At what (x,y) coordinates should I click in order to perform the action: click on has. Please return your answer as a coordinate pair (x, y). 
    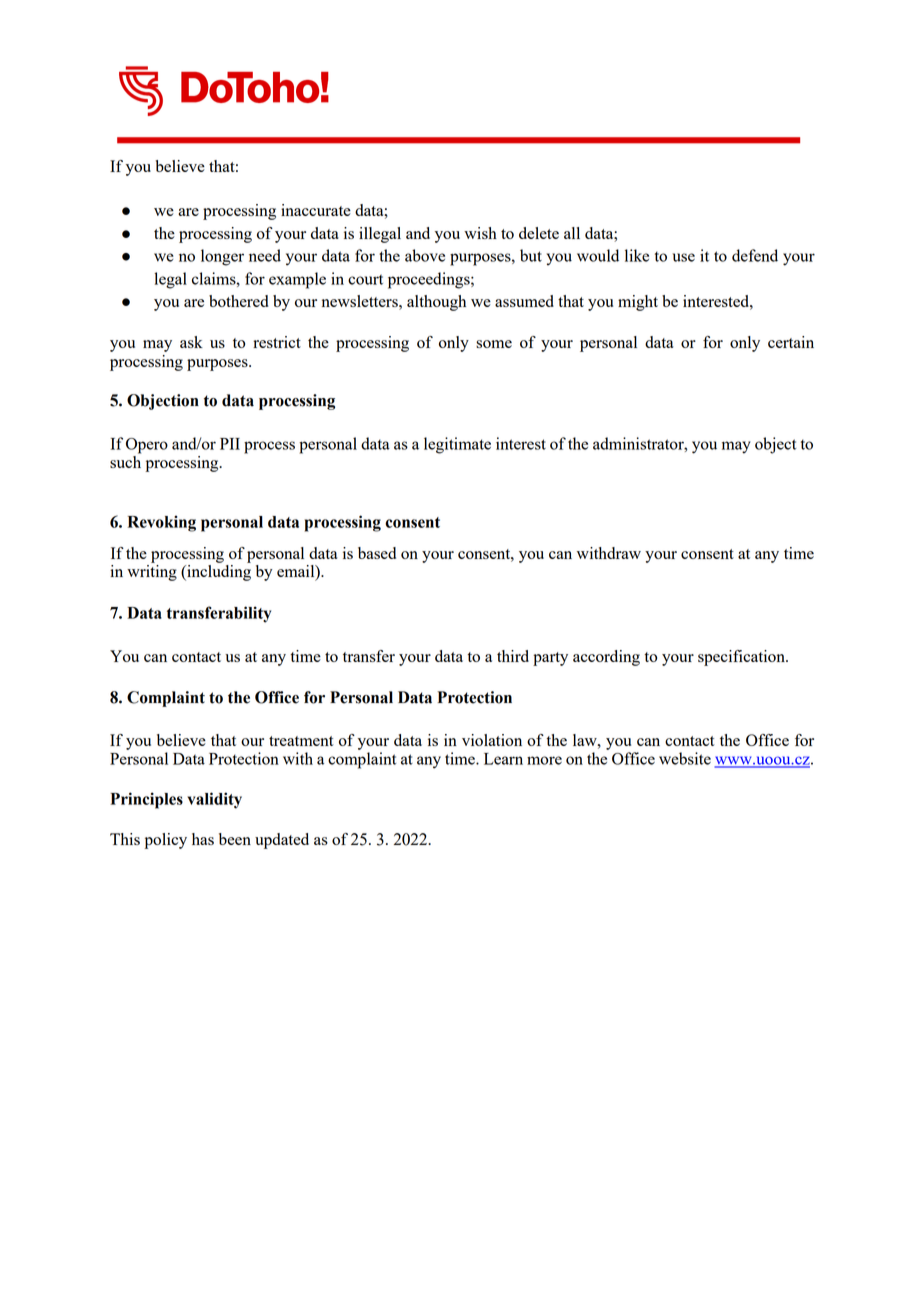
    Looking at the image, I should click on (203, 839).
